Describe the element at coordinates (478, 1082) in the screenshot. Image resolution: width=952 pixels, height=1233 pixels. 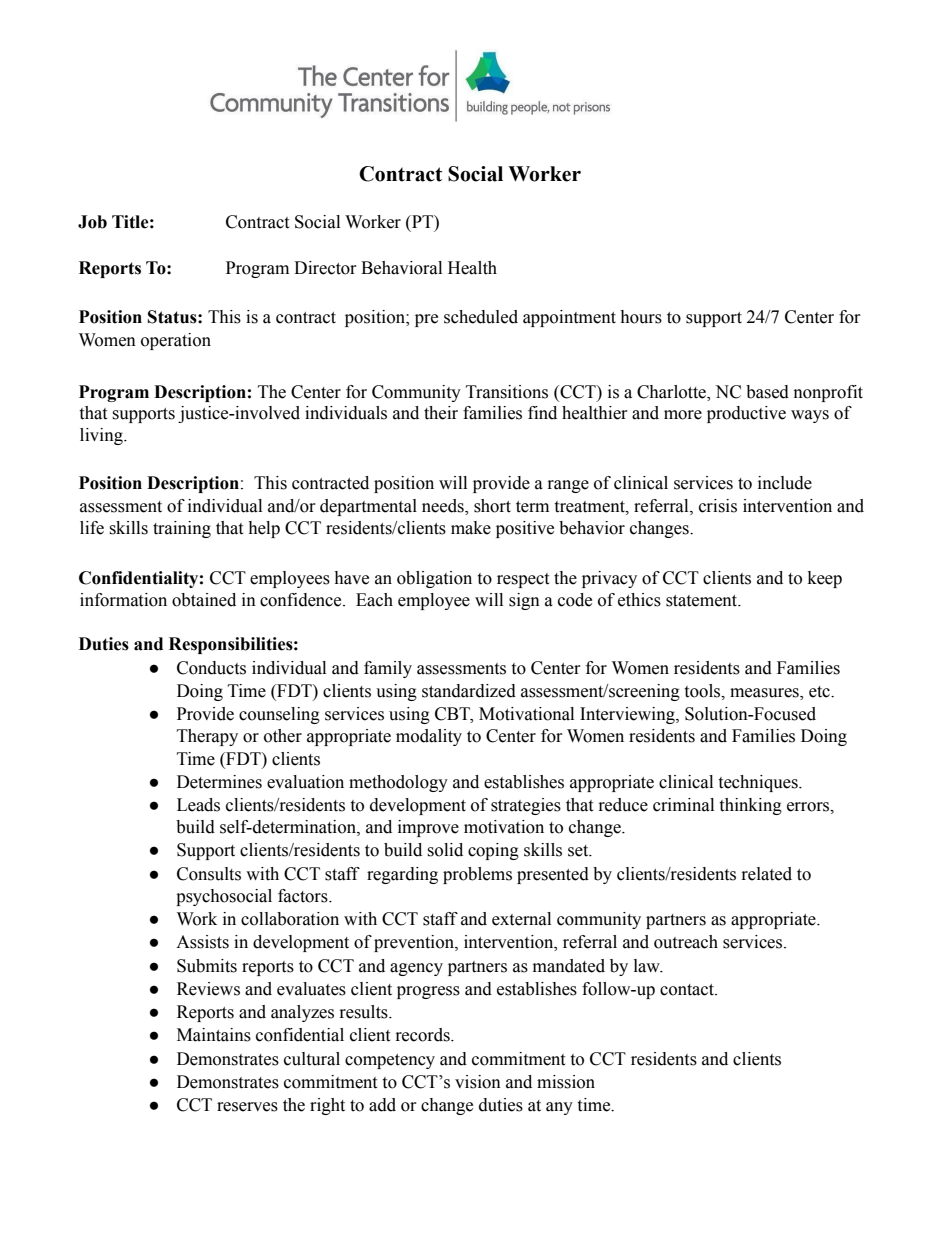
I see `vision` at that location.
